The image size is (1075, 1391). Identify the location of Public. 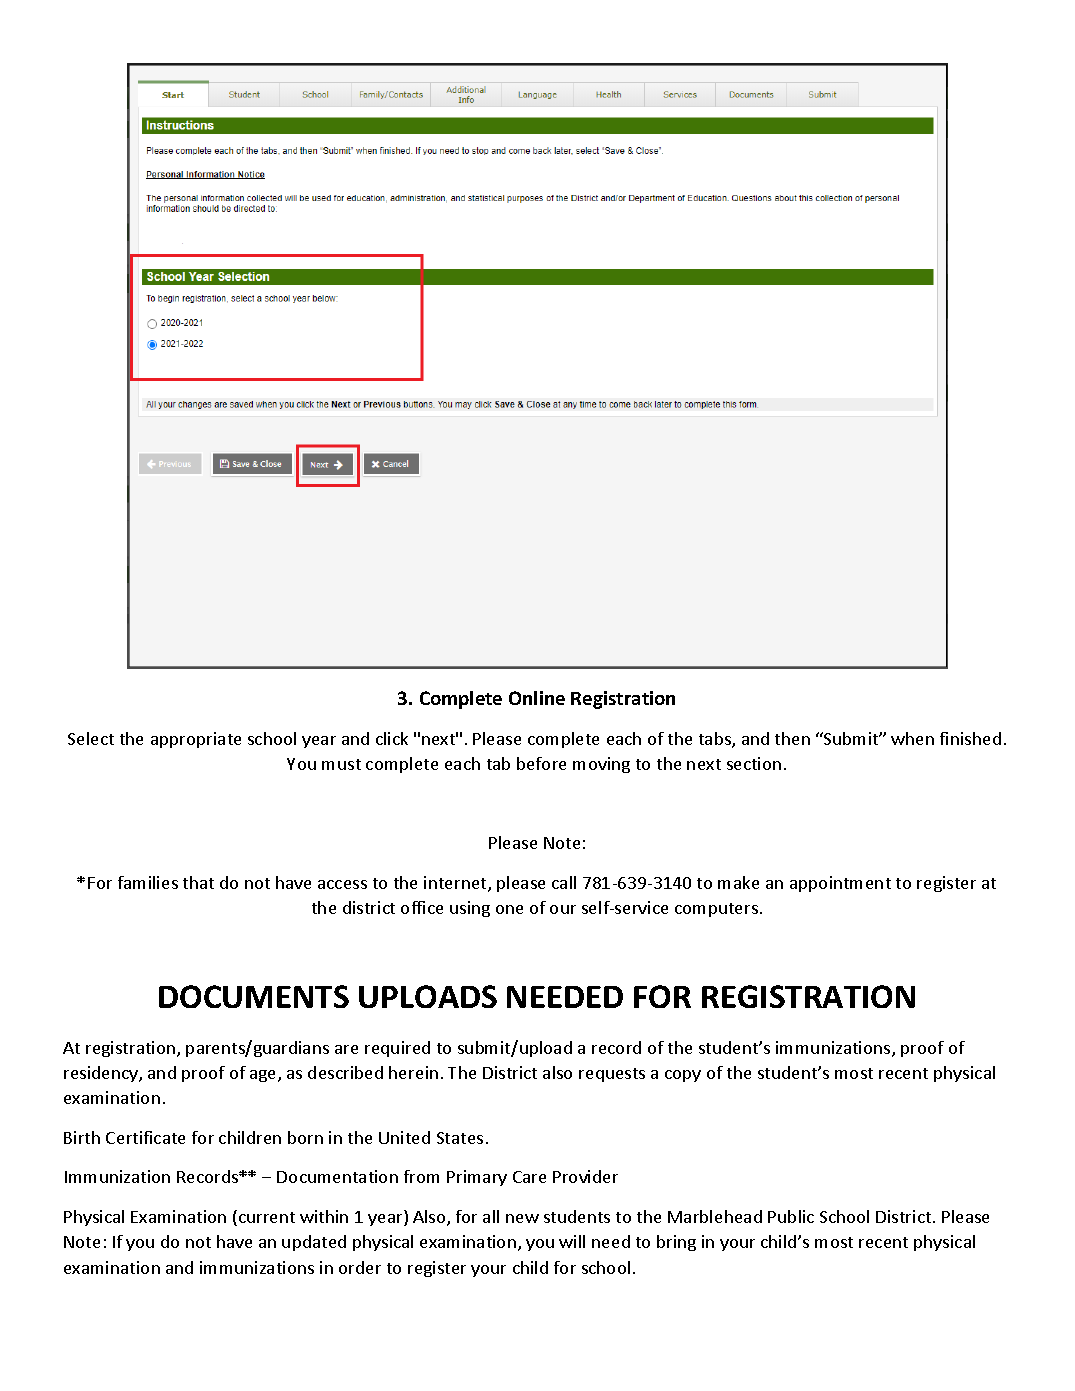
(791, 1216).
